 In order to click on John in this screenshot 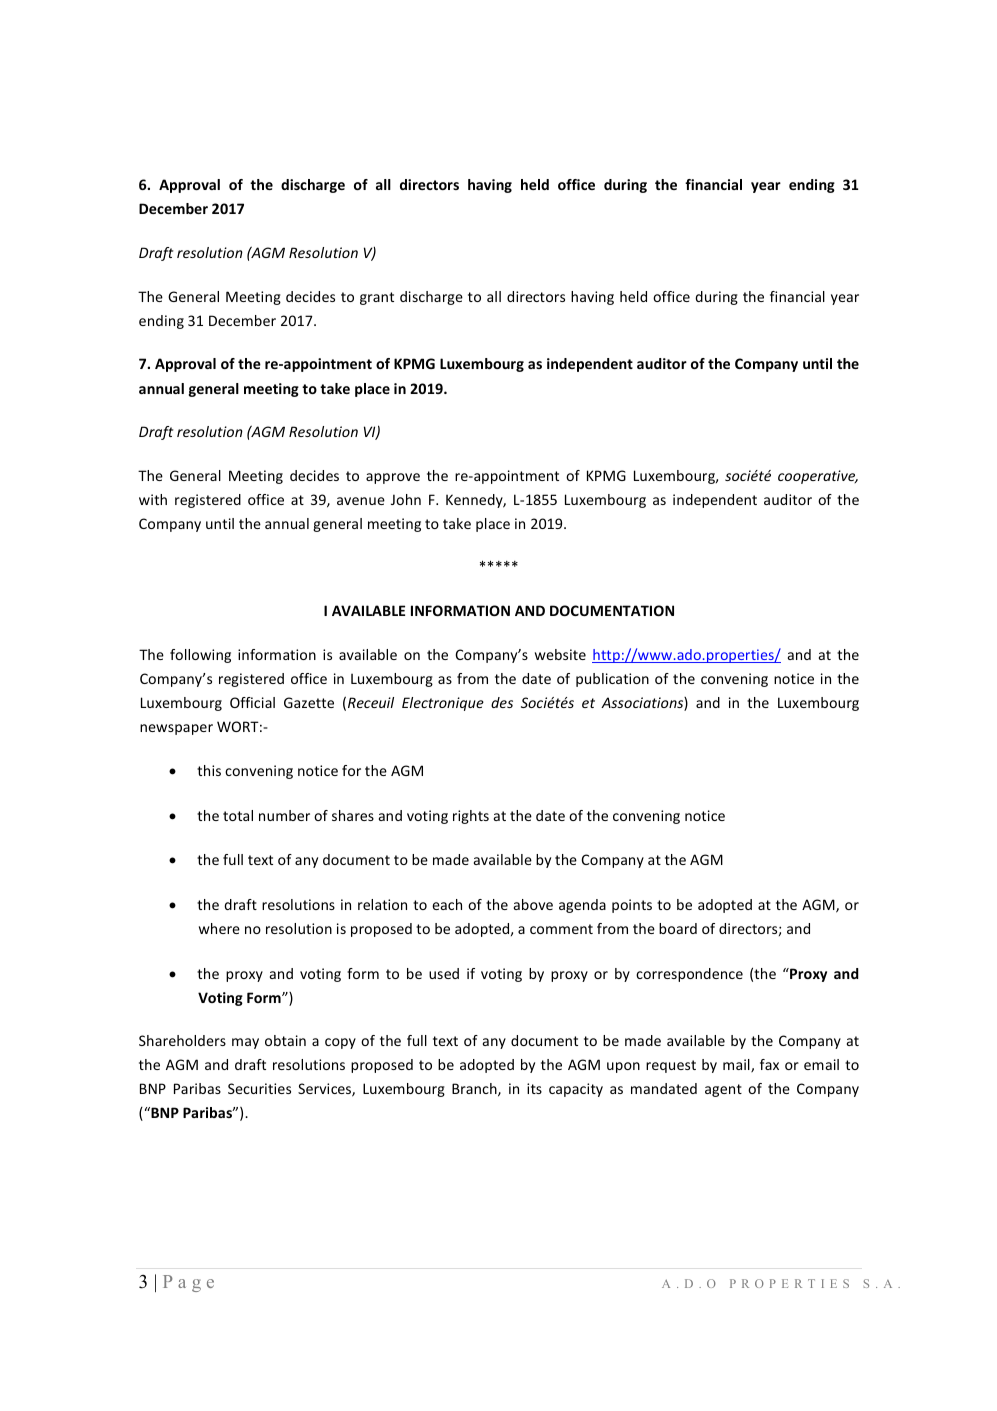, I will do `click(406, 499)`.
